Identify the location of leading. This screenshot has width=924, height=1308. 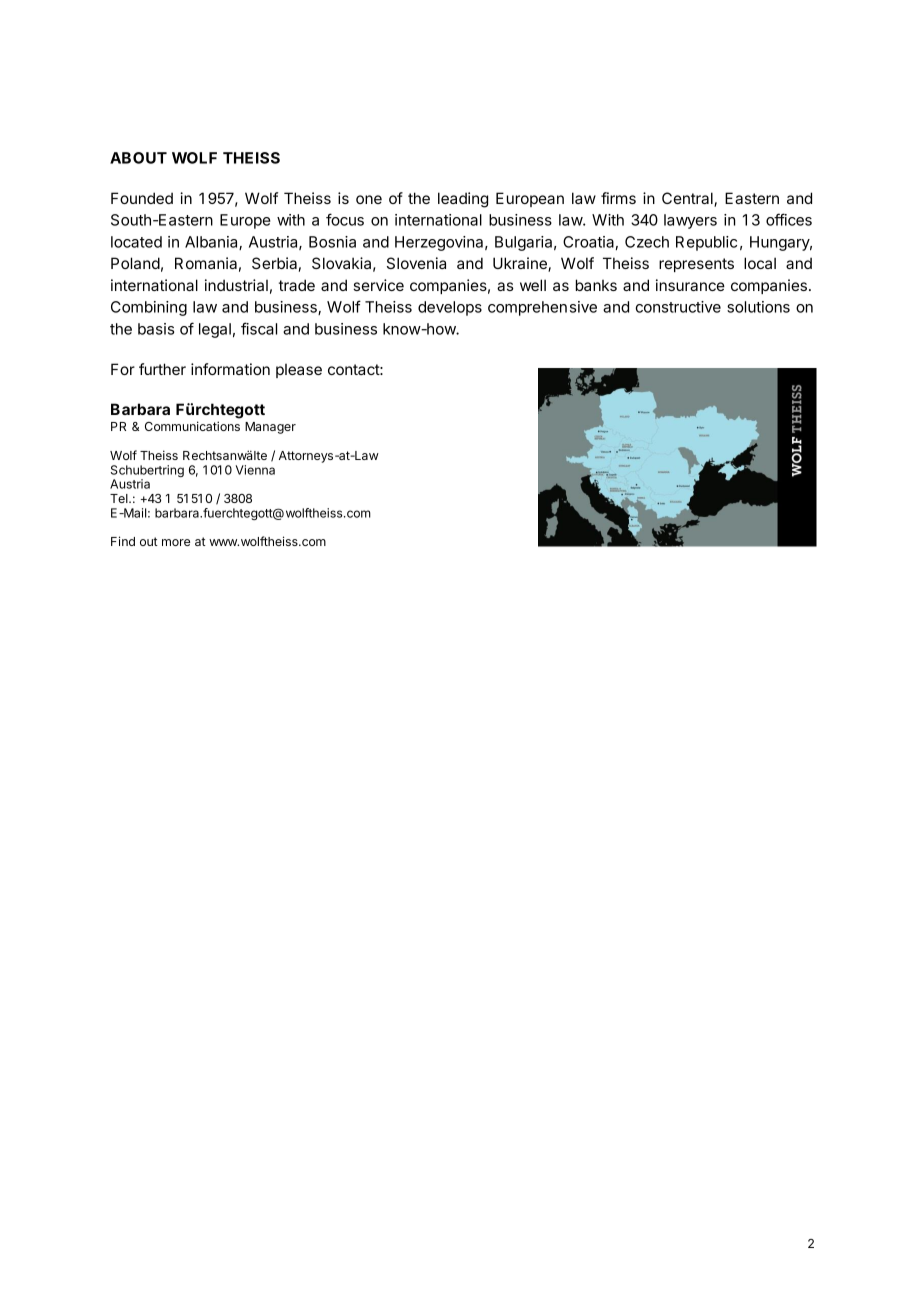
(463, 200).
